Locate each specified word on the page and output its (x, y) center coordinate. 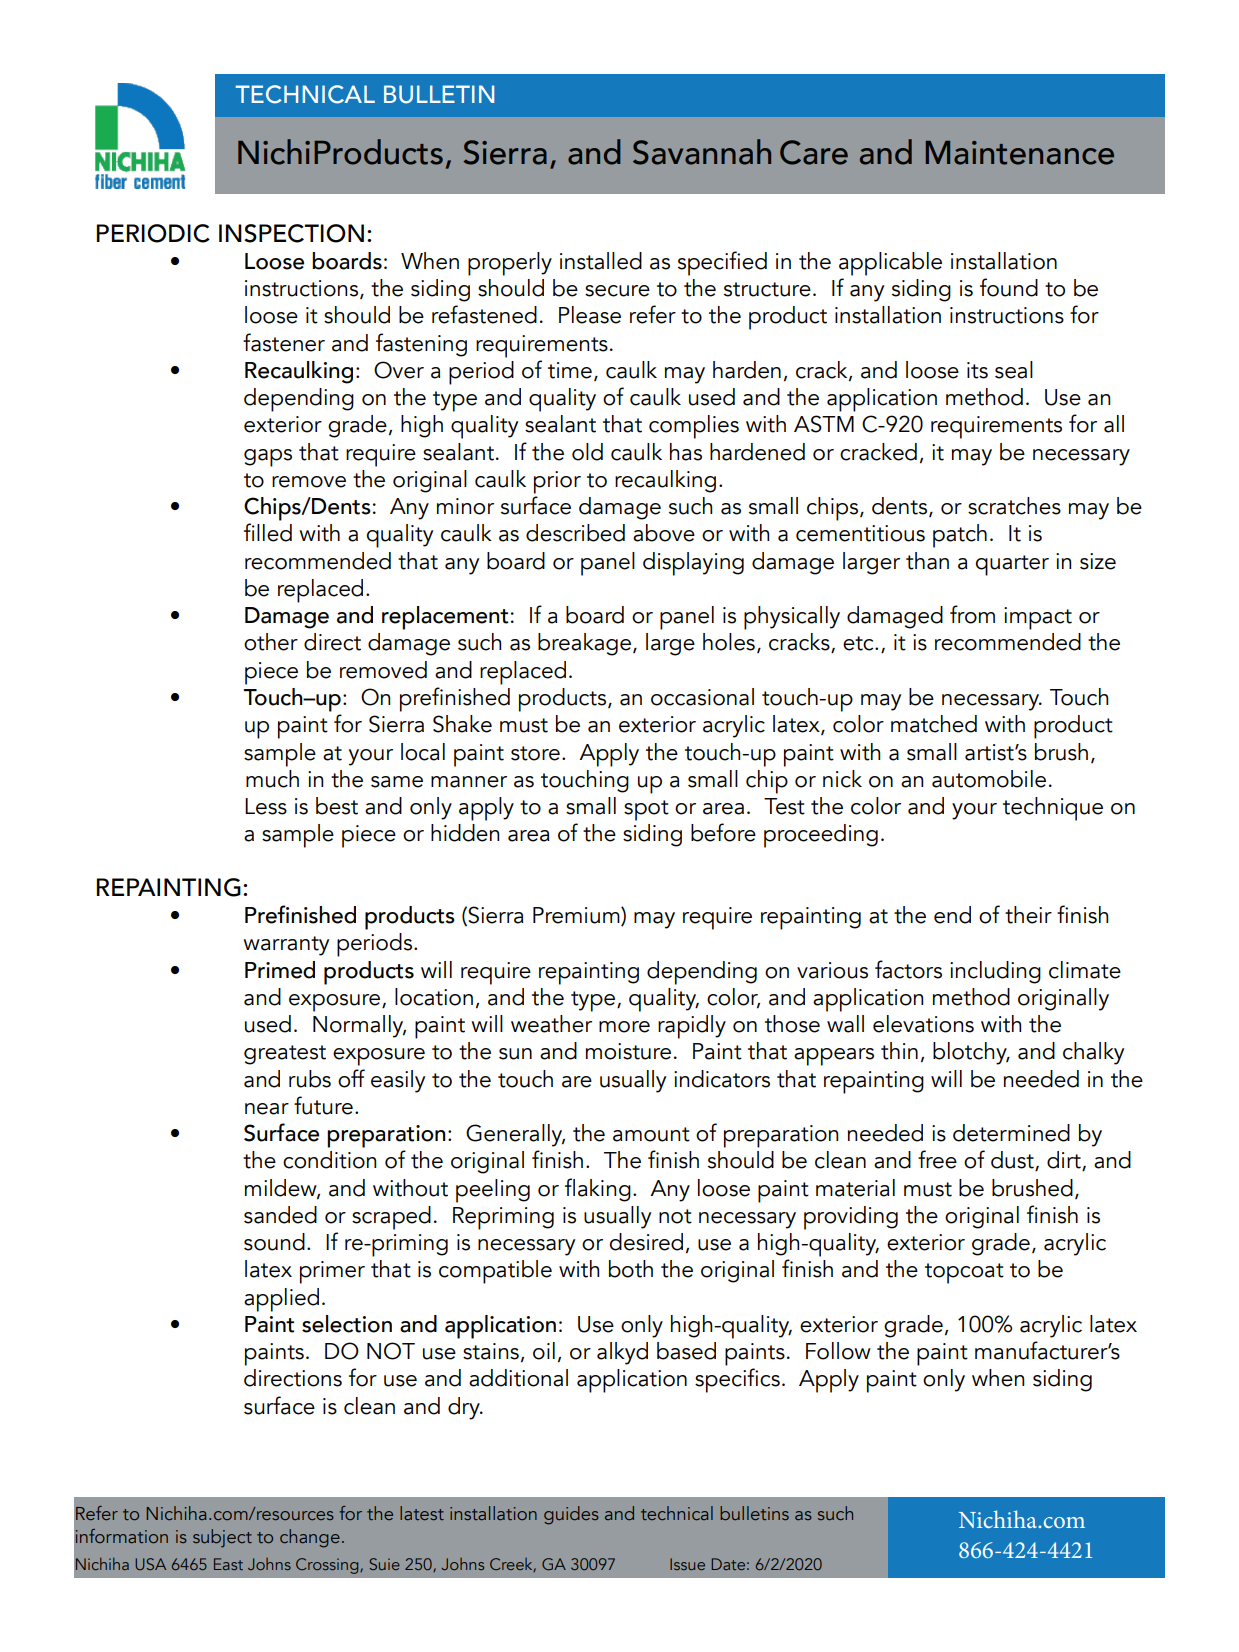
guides (571, 1515)
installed (601, 261)
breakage (584, 644)
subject (222, 1538)
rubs (310, 1079)
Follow (838, 1351)
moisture (628, 1051)
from (972, 614)
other (271, 642)
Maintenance (1020, 153)
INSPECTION (291, 233)
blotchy (971, 1053)
